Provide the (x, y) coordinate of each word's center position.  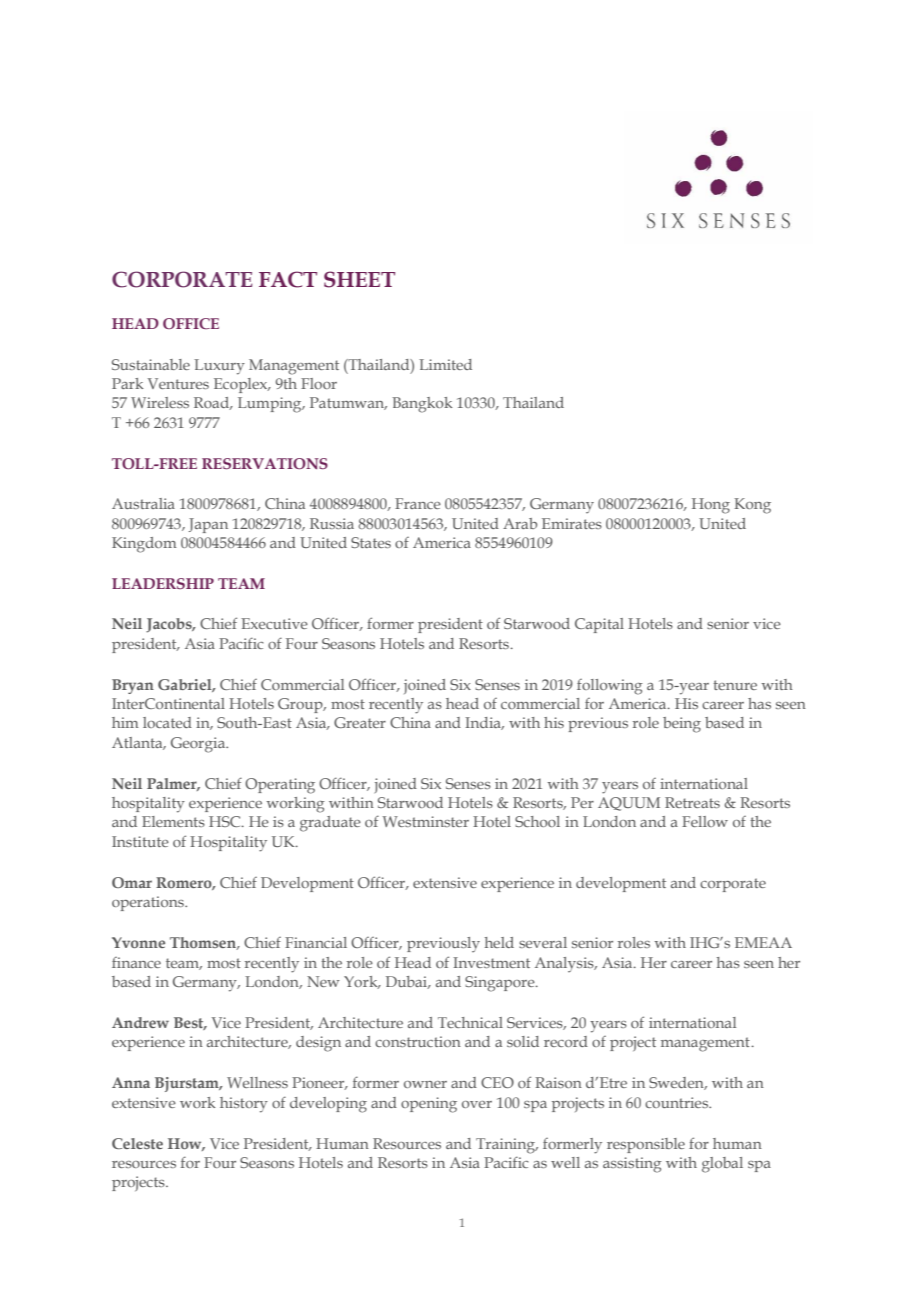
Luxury (219, 367)
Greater (360, 722)
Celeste (137, 1143)
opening (429, 1105)
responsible (646, 1145)
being (682, 725)
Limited (445, 364)
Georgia (199, 745)
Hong (711, 506)
